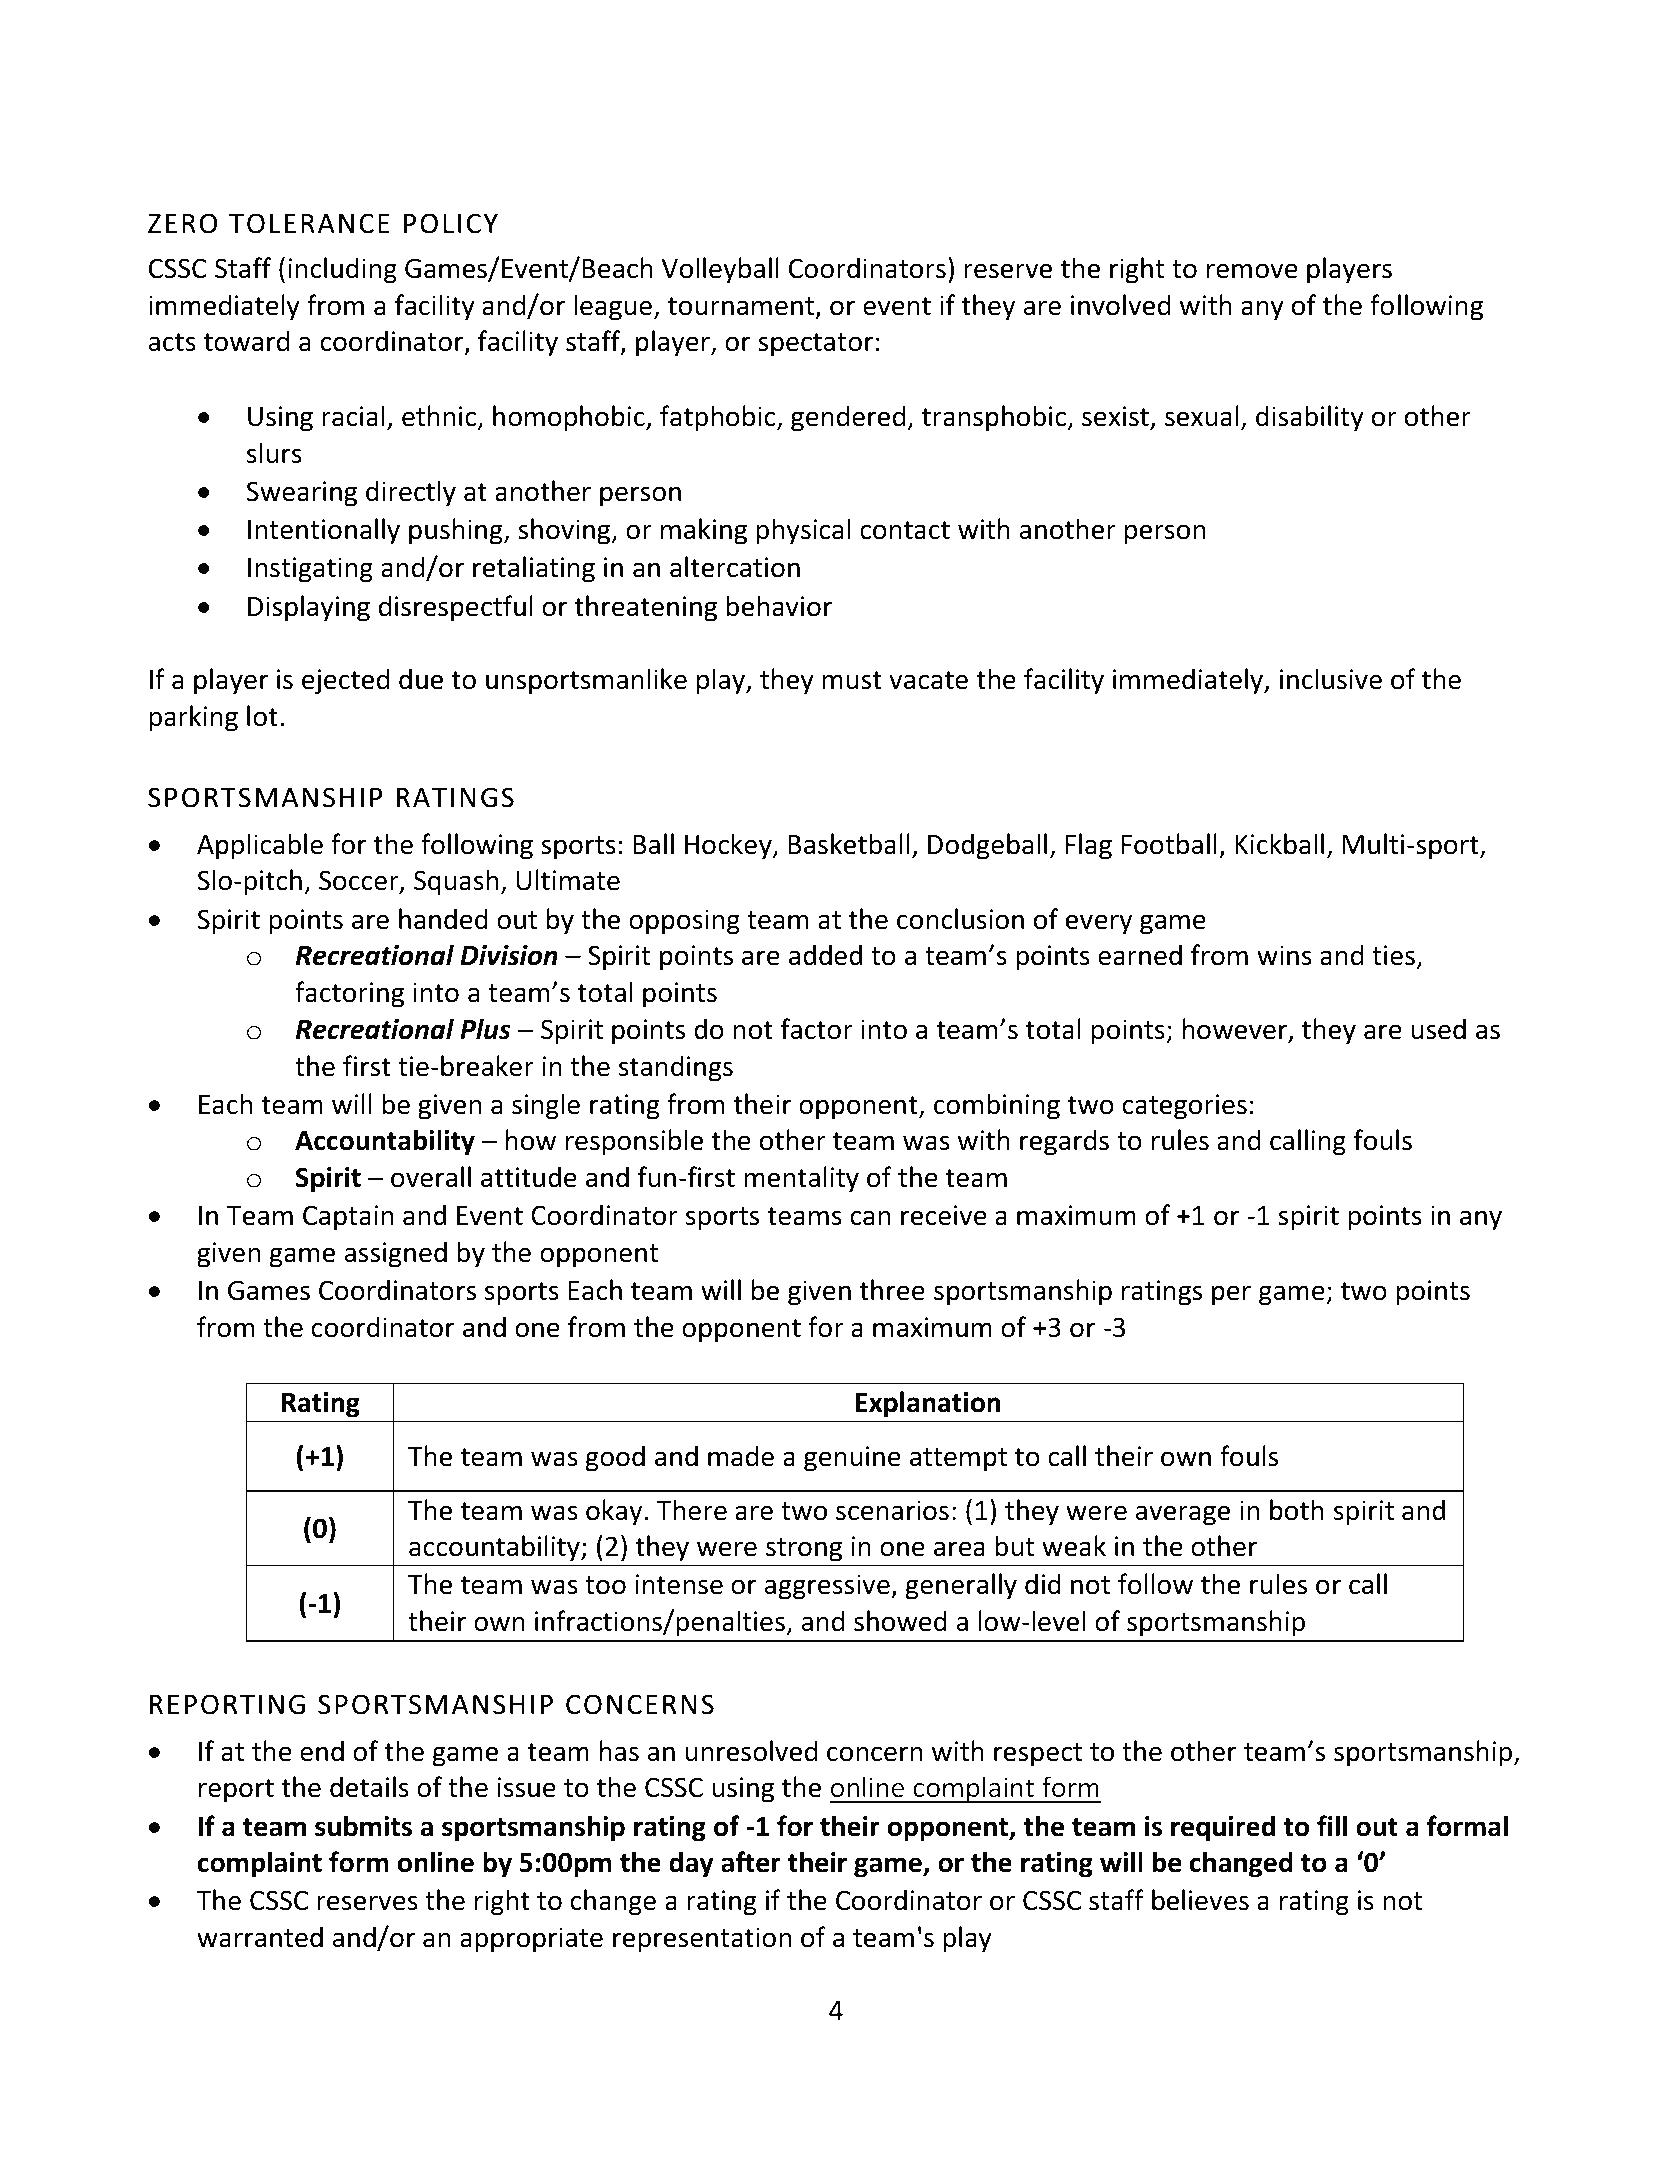 Image resolution: width=1672 pixels, height=2163 pixels. Describe the element at coordinates (1252, 271) in the document. I see `remove` at that location.
